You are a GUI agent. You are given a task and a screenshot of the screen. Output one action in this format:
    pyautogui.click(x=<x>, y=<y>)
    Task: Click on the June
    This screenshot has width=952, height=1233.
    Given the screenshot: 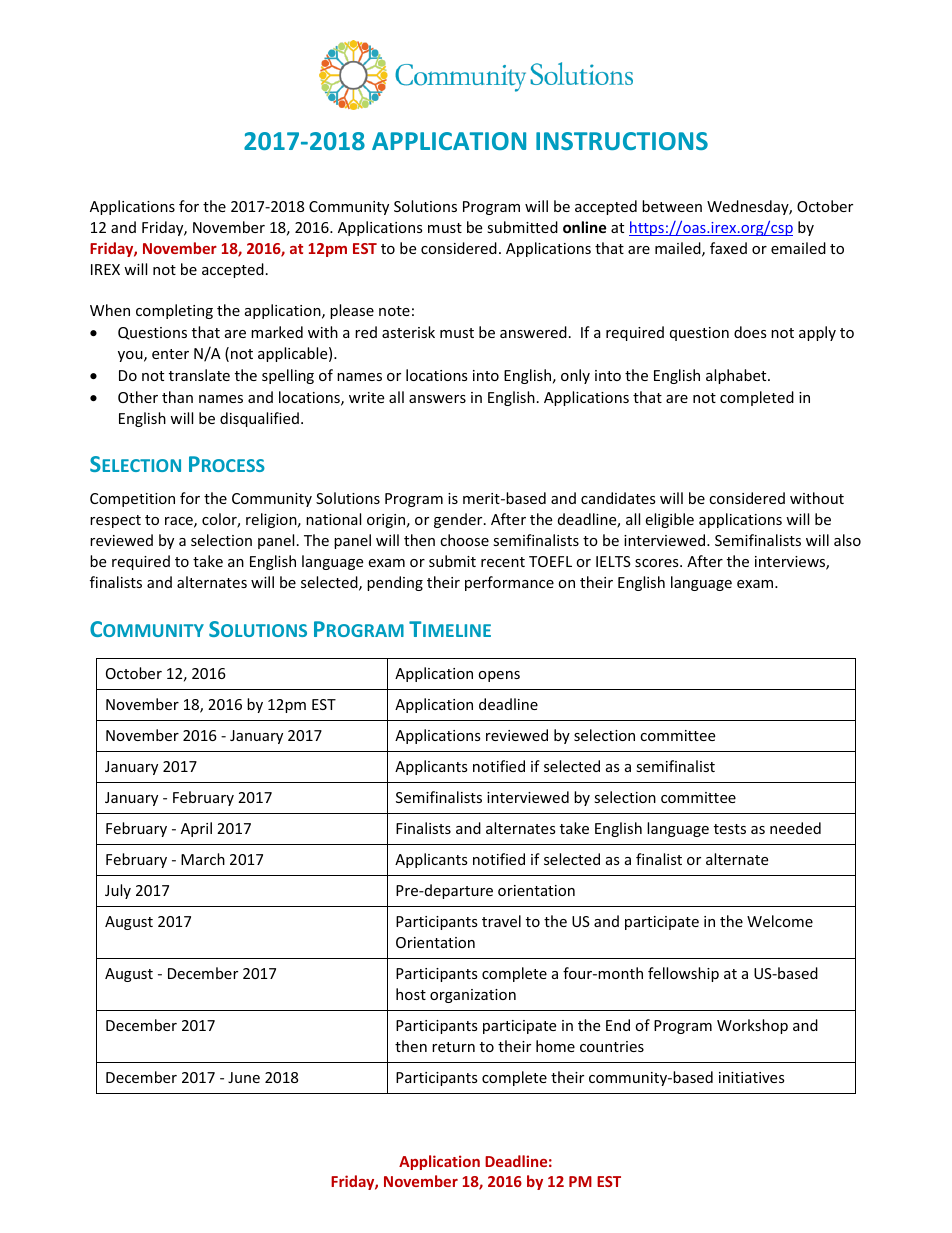 What is the action you would take?
    pyautogui.click(x=244, y=1077)
